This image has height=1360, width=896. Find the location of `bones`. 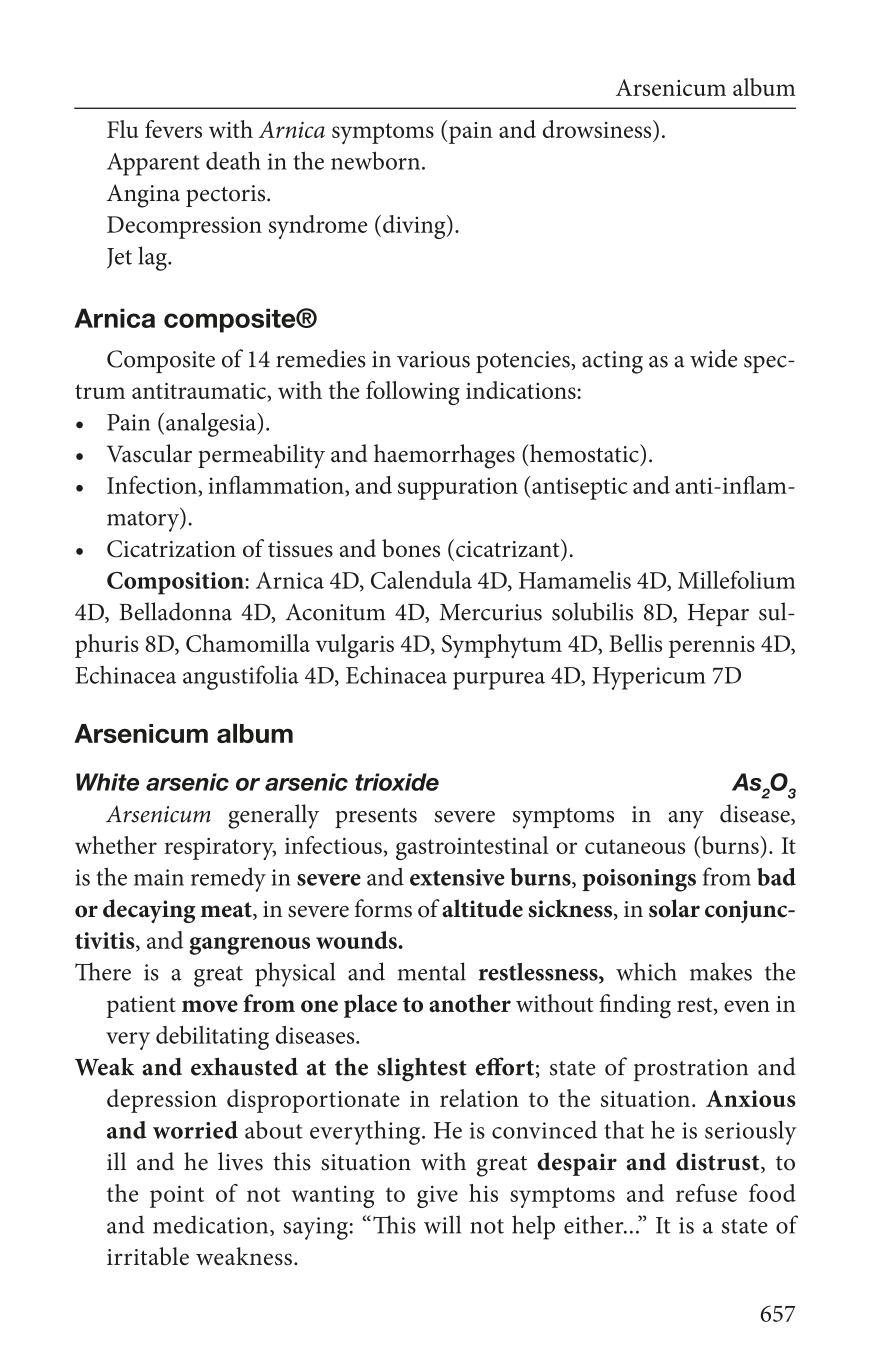

bones is located at coordinates (411, 548).
